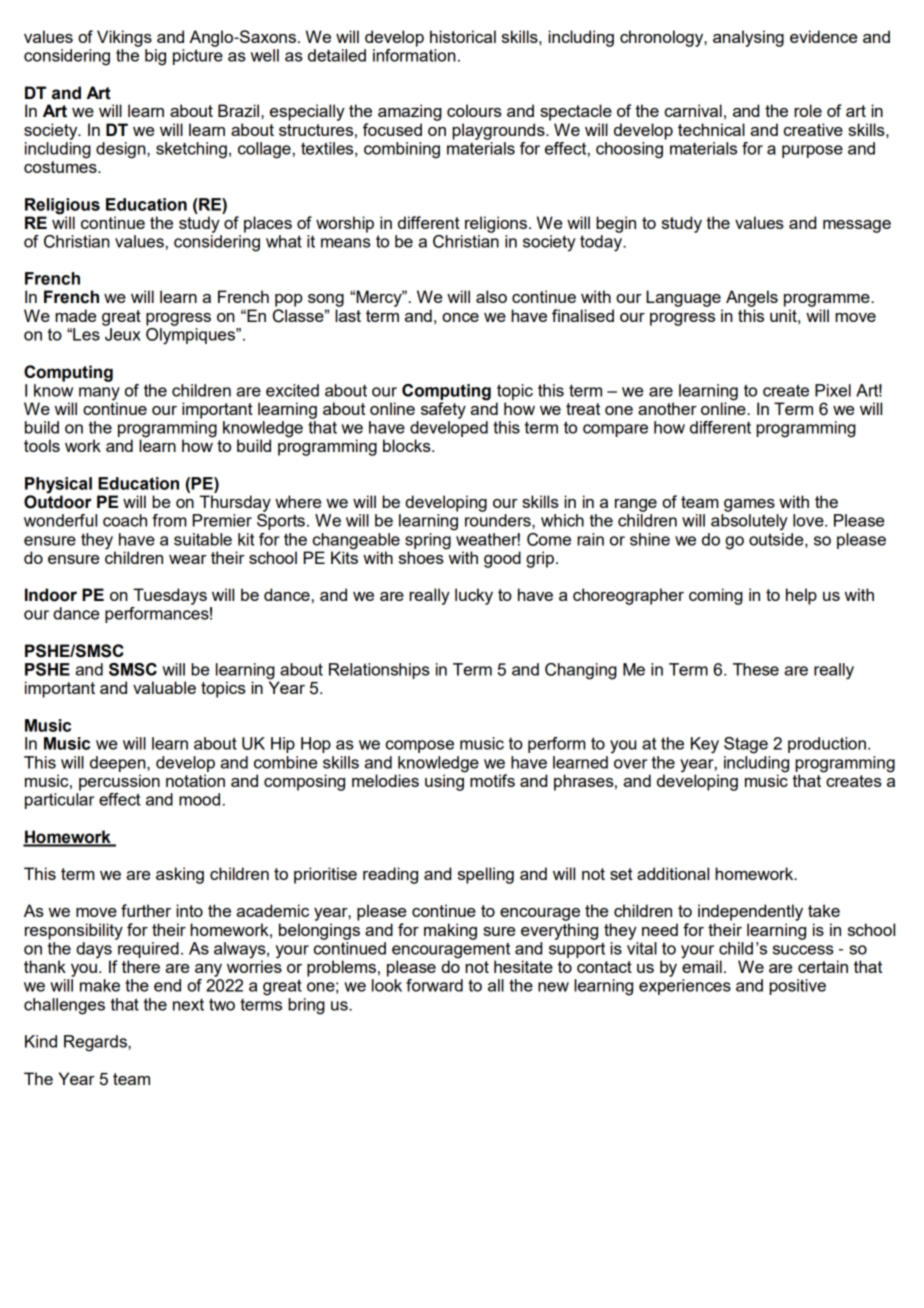 The width and height of the document is (924, 1308). What do you see at coordinates (164, 687) in the document?
I see `valuable` at bounding box center [164, 687].
